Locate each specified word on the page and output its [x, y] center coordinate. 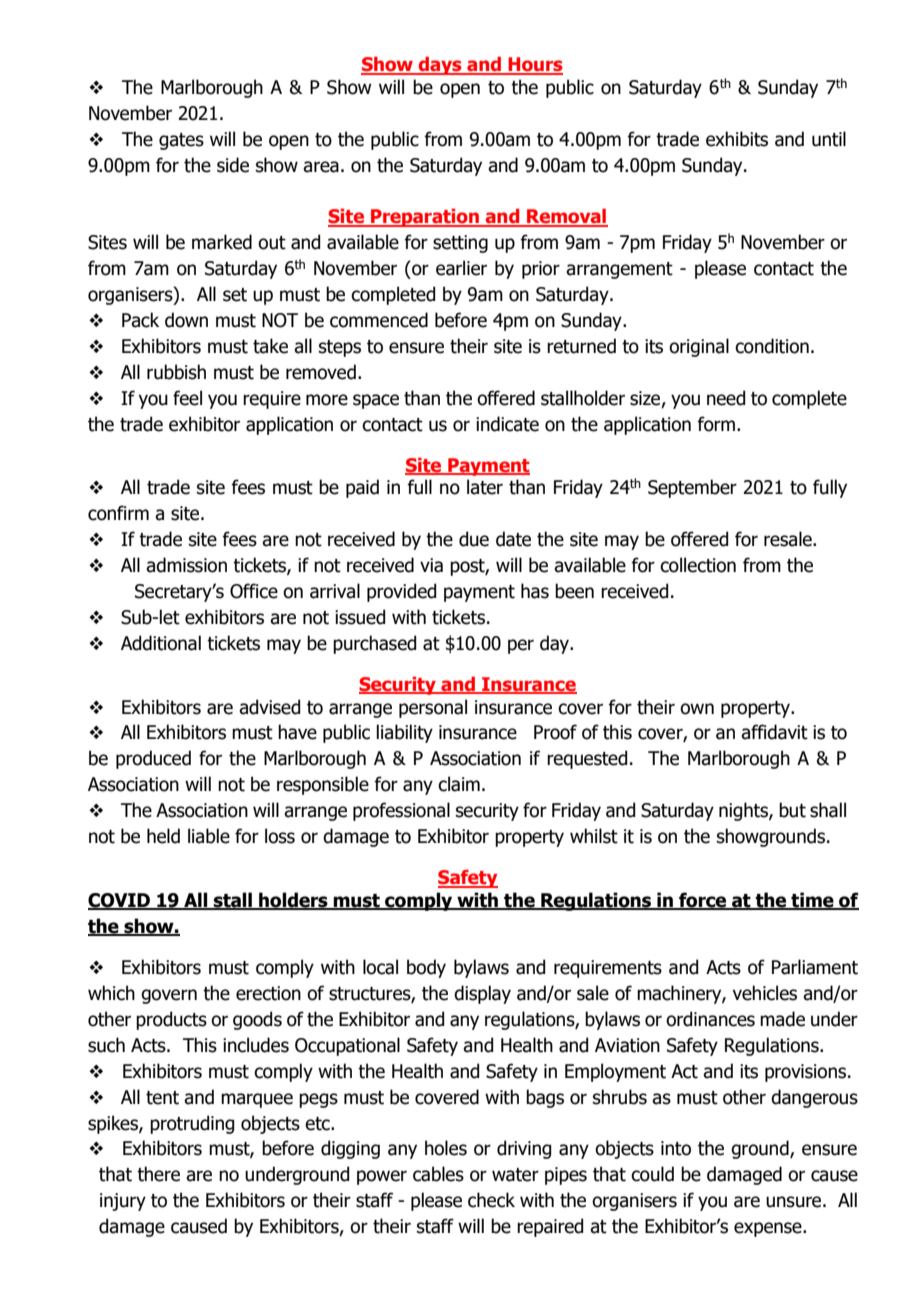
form [716, 424]
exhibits [737, 139]
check [491, 1200]
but [792, 810]
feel [187, 398]
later [485, 487]
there [158, 1174]
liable [209, 836]
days [440, 65]
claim [459, 784]
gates [181, 141]
